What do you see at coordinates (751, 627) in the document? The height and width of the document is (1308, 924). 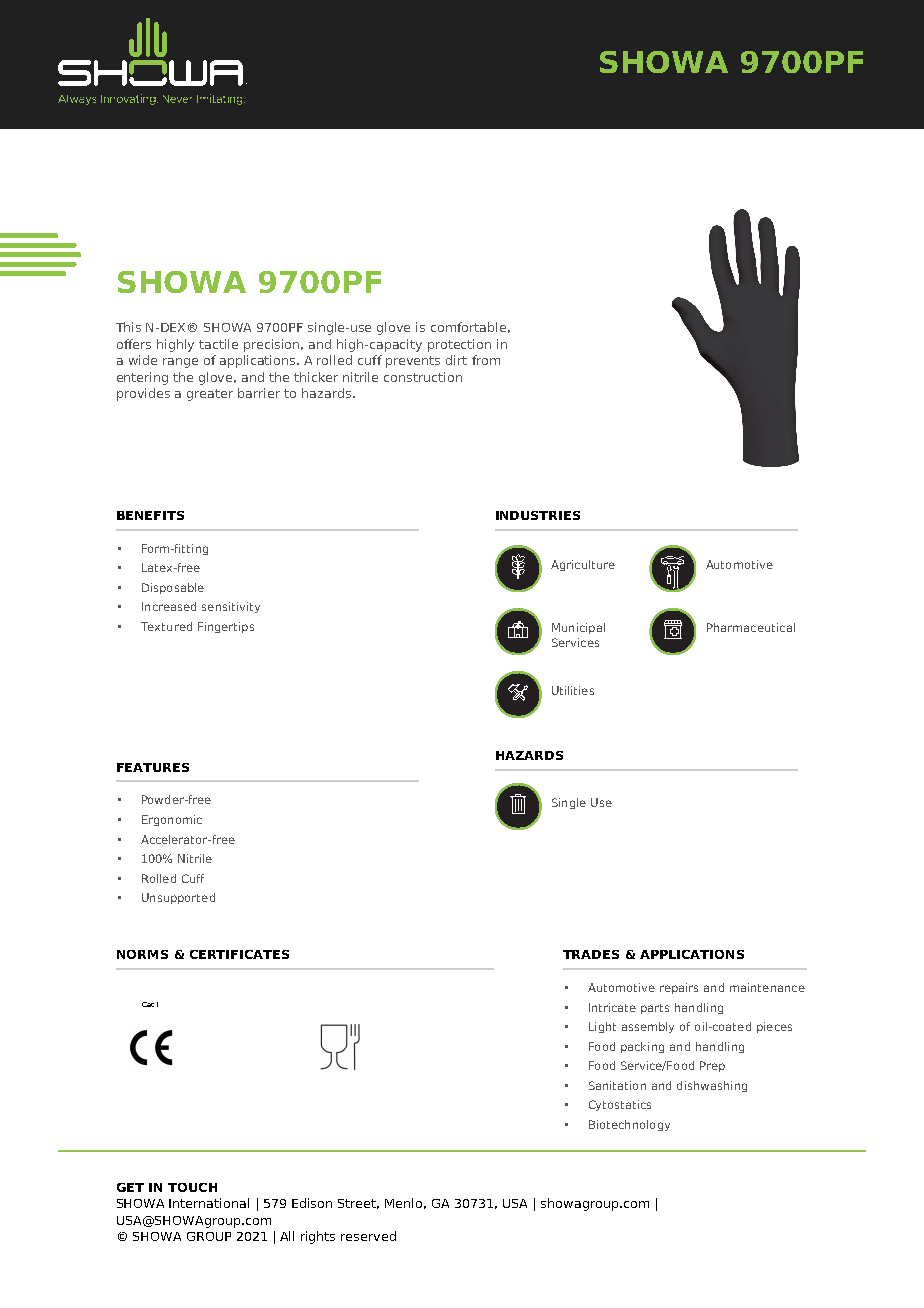 I see `Pharmaceutical` at bounding box center [751, 627].
